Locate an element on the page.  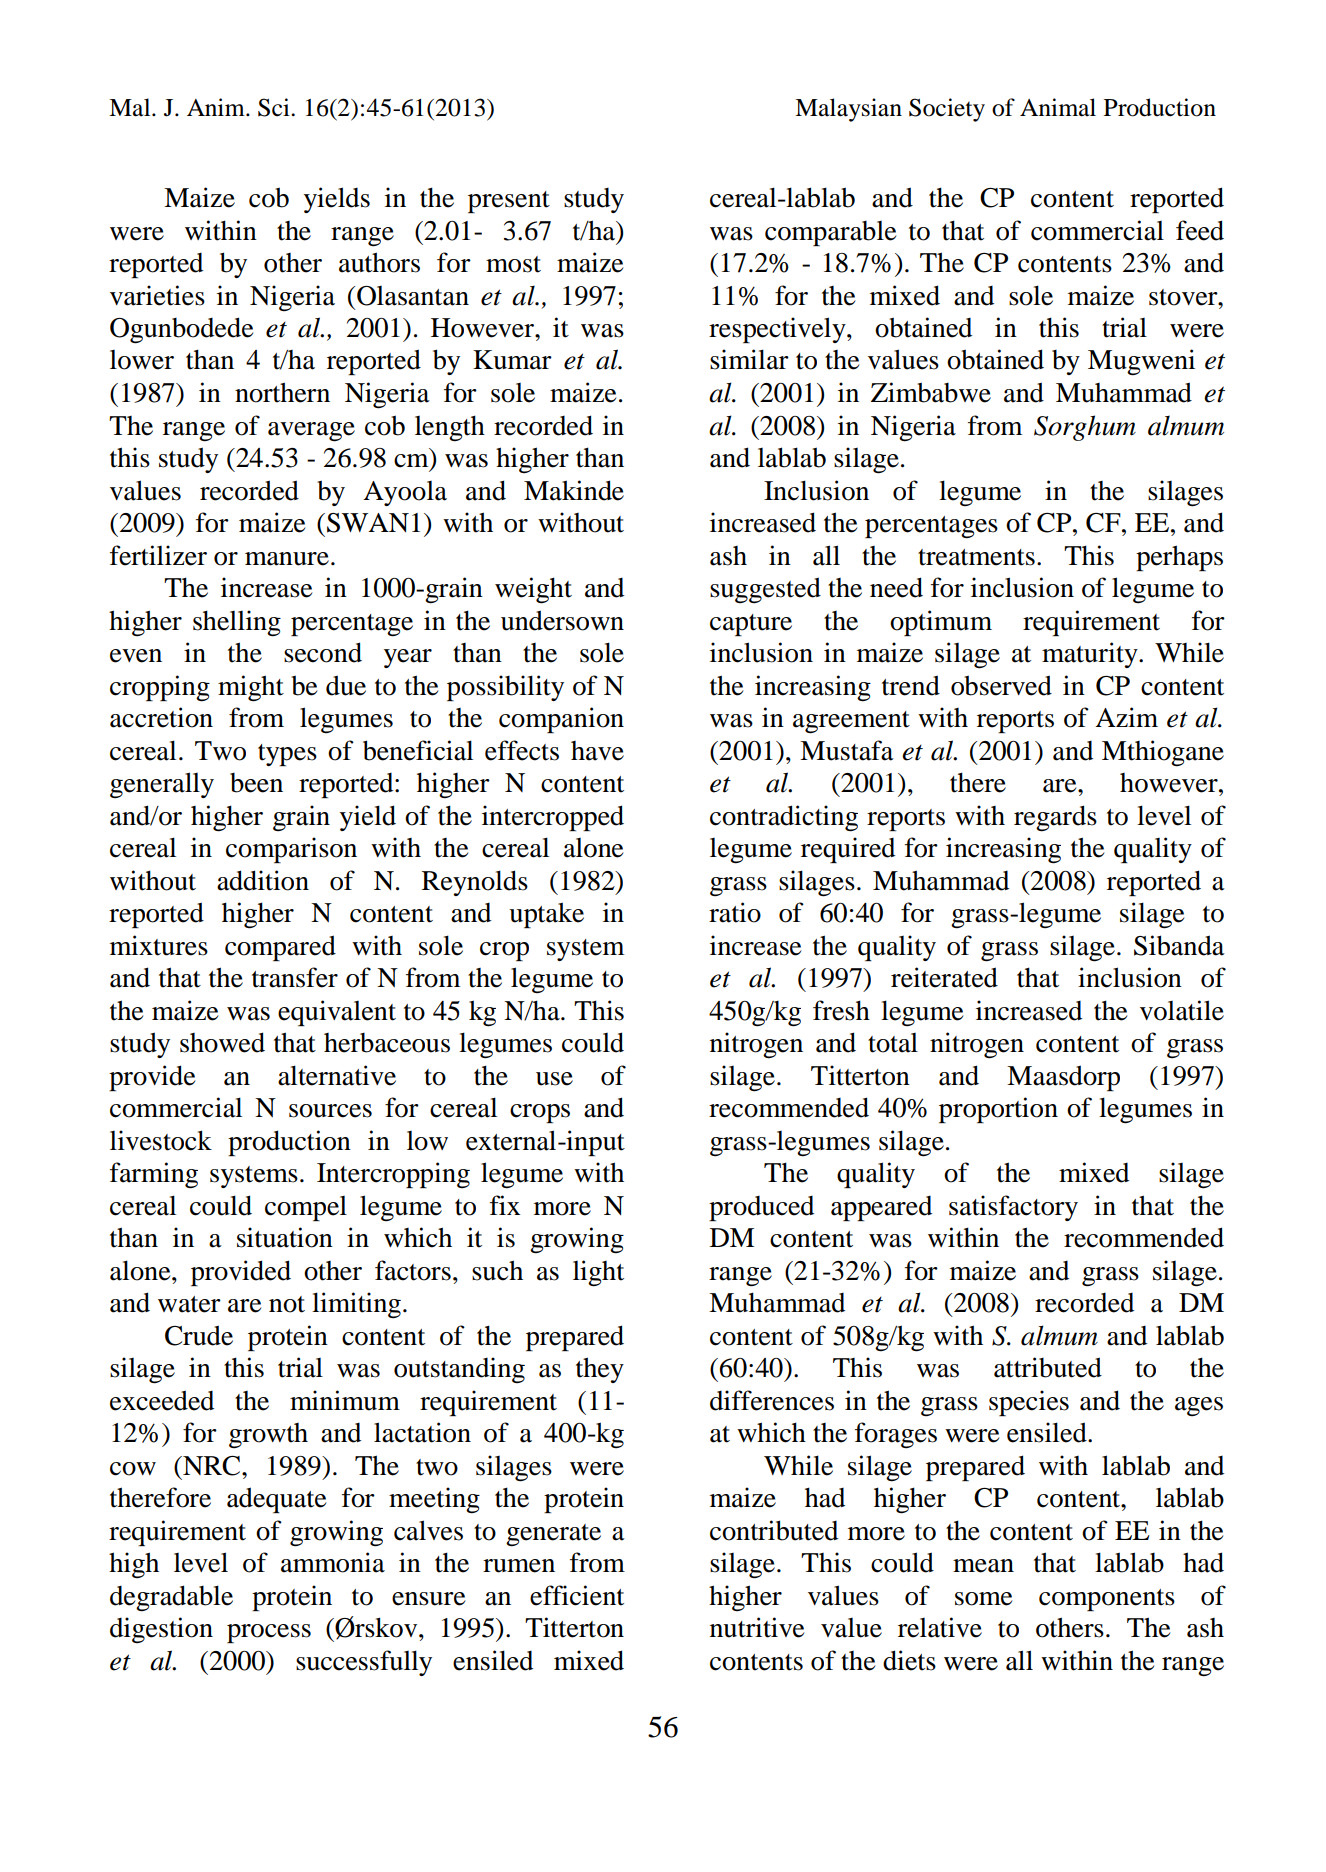
use is located at coordinates (554, 1079).
